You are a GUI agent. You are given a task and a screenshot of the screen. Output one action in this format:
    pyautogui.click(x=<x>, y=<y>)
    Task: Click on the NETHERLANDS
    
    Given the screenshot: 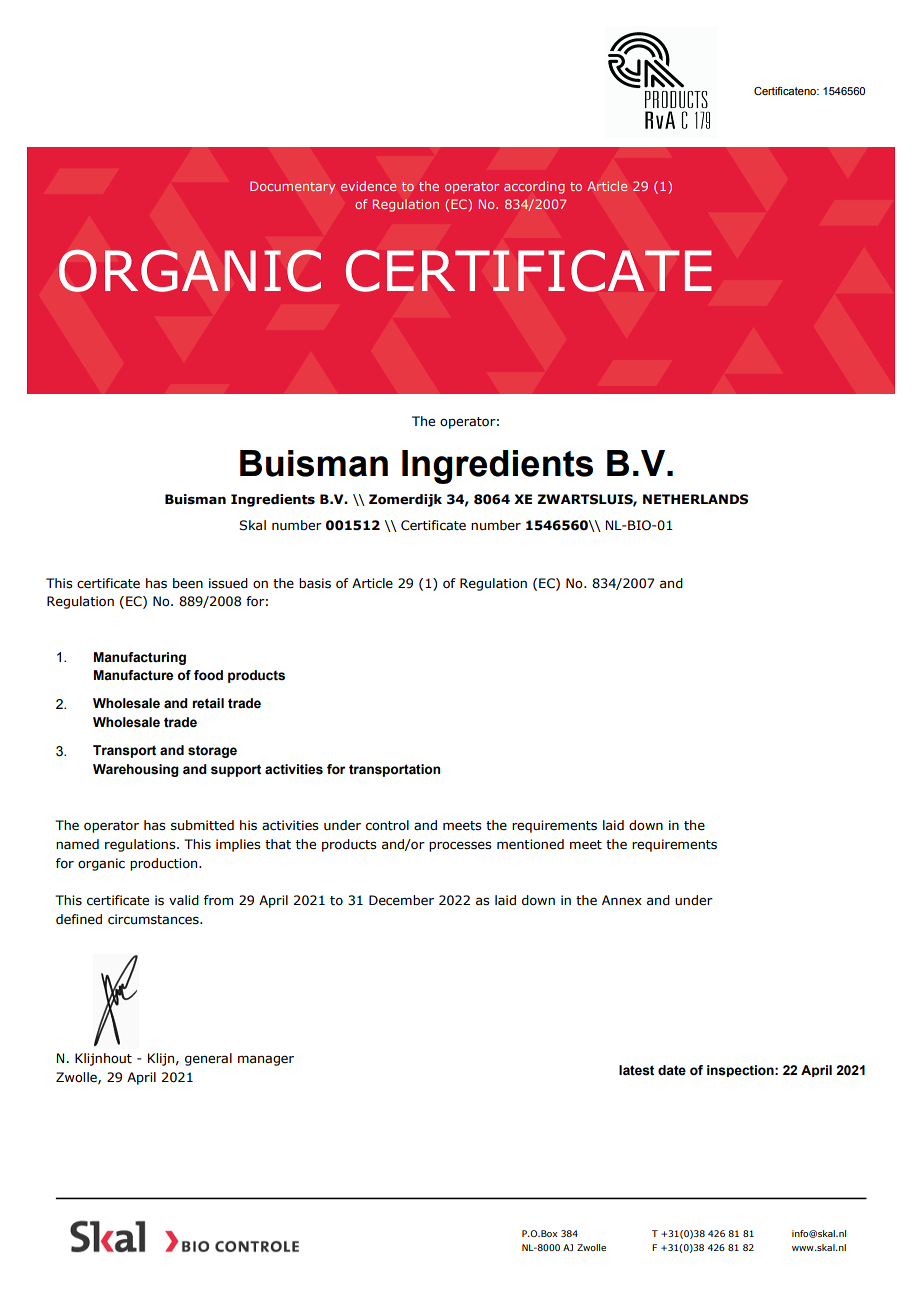 What is the action you would take?
    pyautogui.click(x=695, y=499)
